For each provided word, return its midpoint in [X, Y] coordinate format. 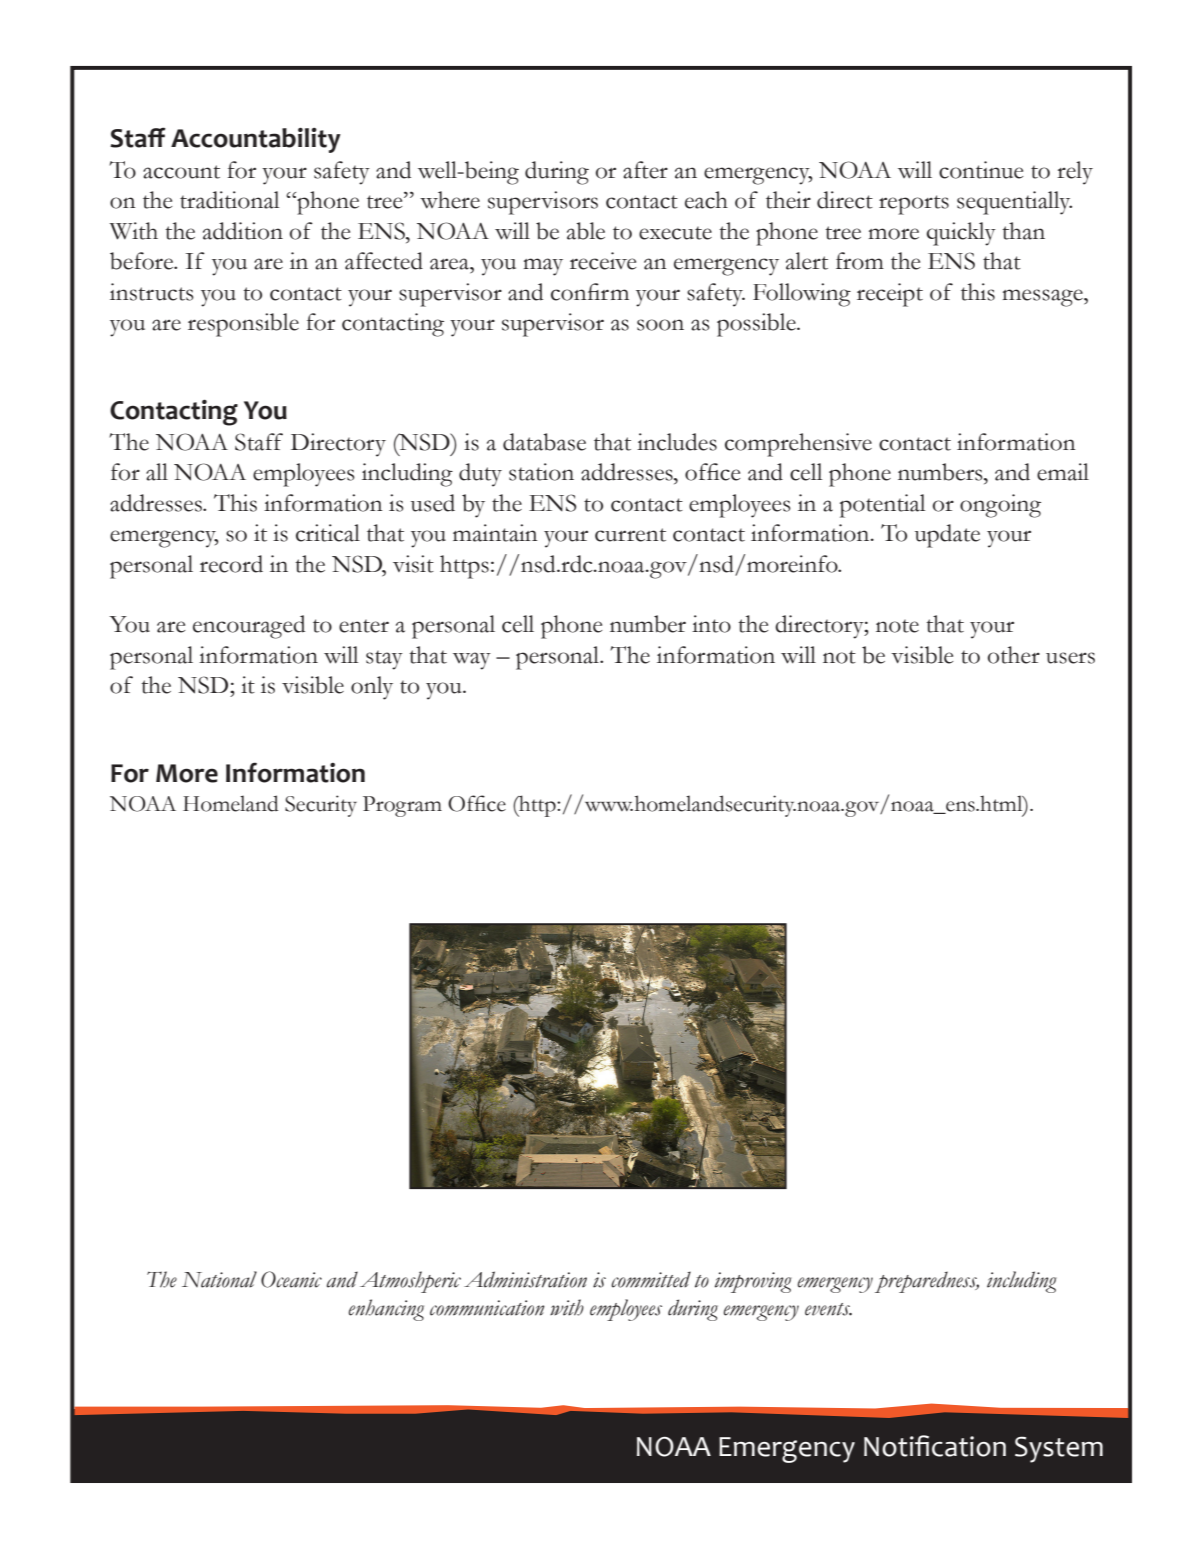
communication [487, 1308]
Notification [935, 1446]
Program [402, 806]
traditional [229, 200]
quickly [961, 234]
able [586, 231]
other [1014, 655]
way [472, 661]
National [219, 1279]
